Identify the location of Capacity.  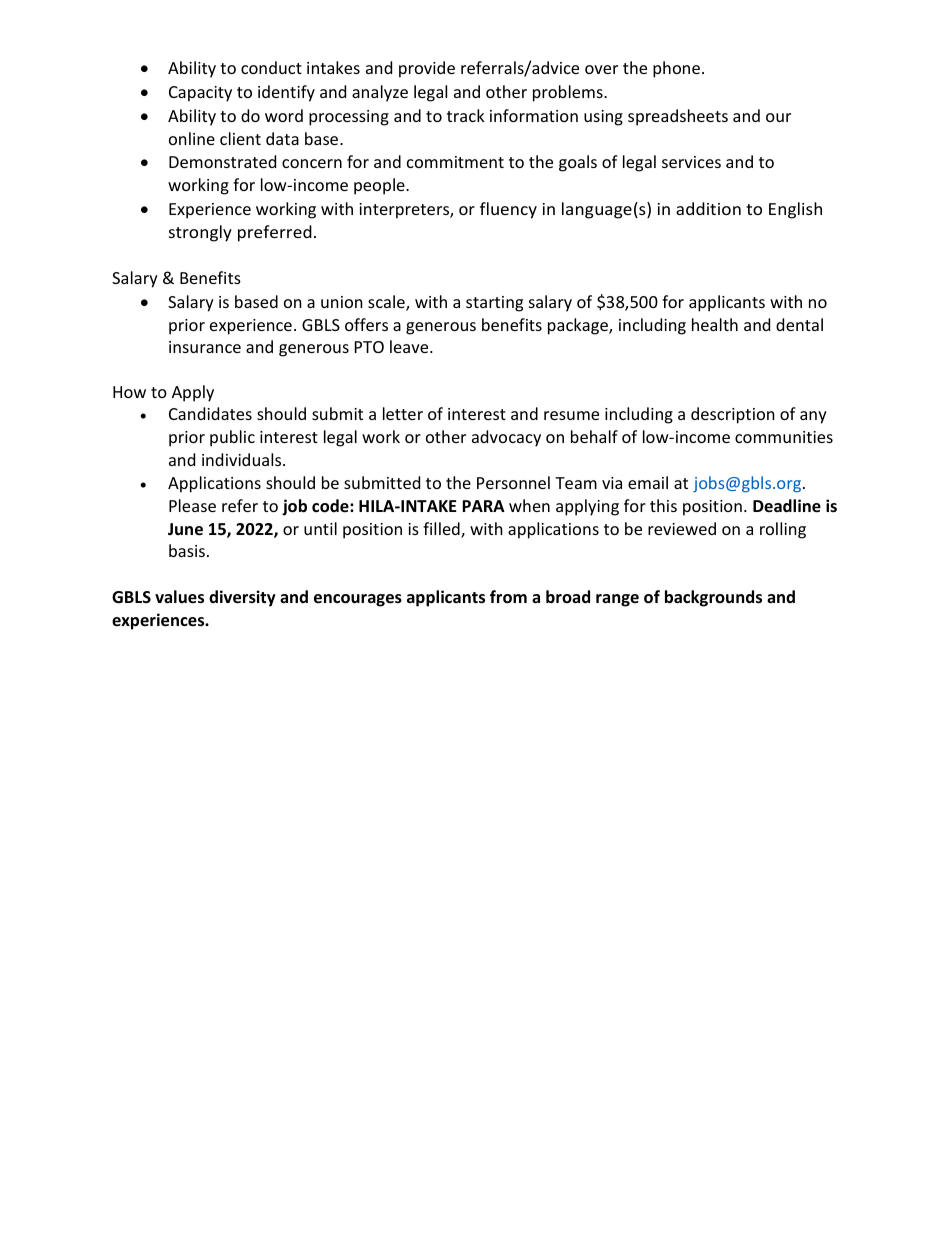
(200, 94).
